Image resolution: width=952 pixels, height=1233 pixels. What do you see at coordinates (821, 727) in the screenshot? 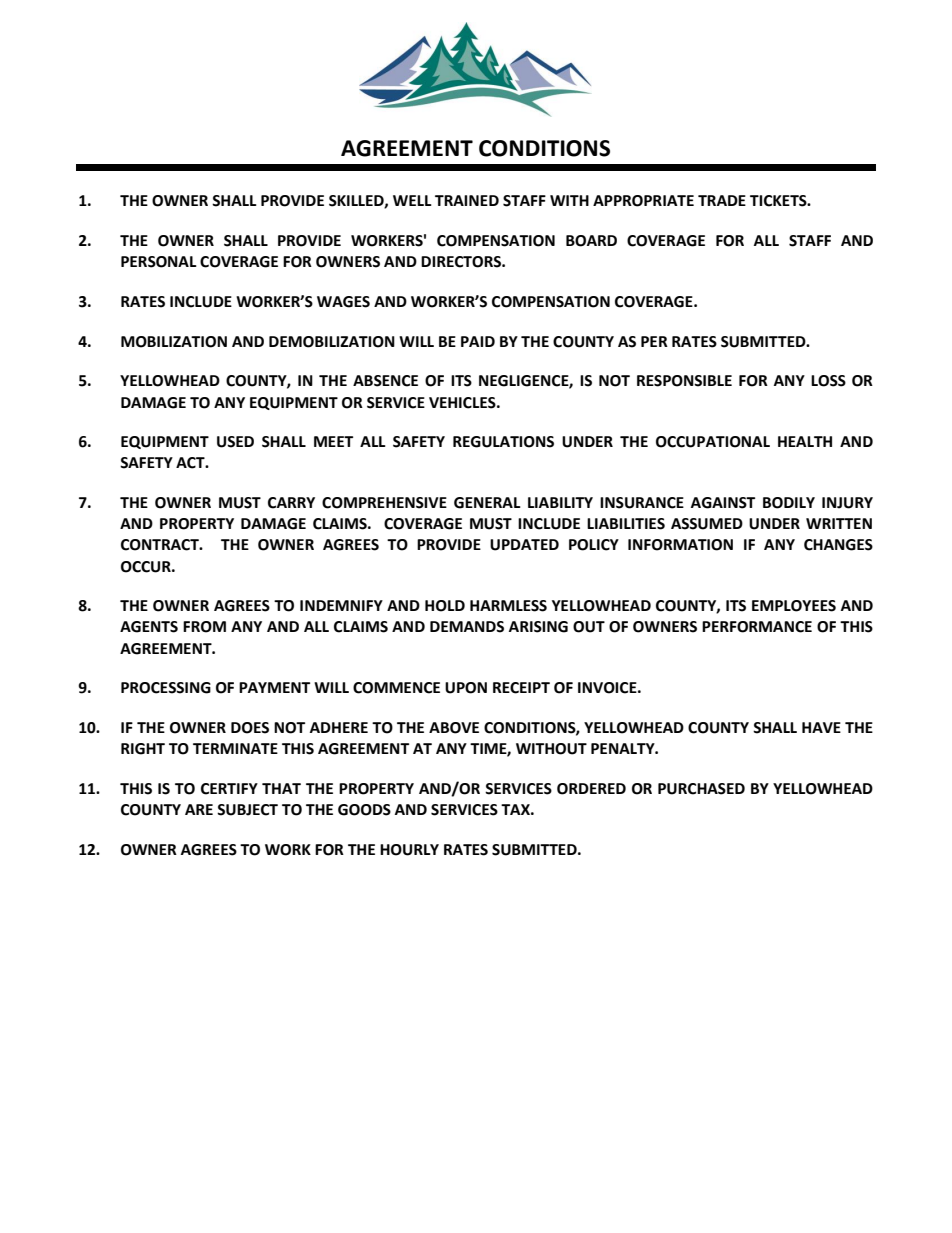
I see `HAVE` at bounding box center [821, 727].
